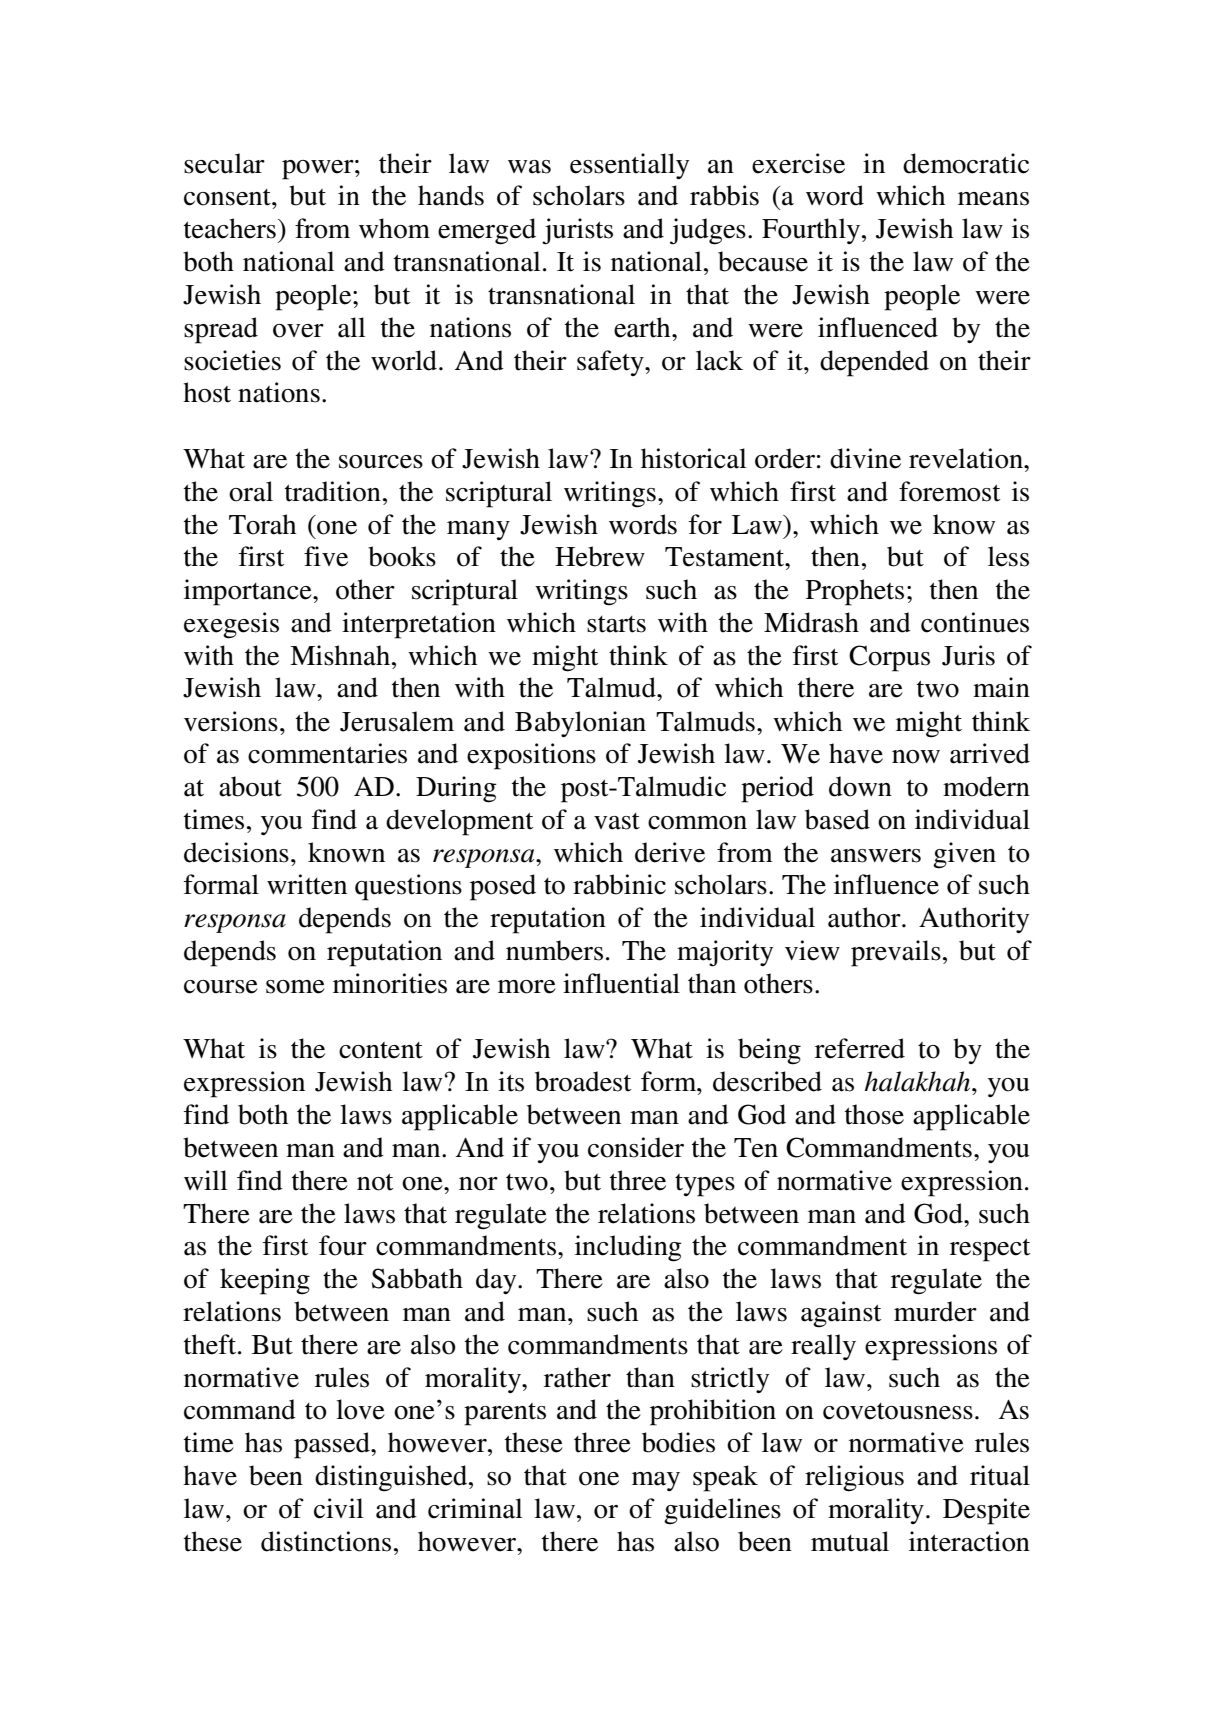  What do you see at coordinates (854, 1478) in the screenshot?
I see `religious` at bounding box center [854, 1478].
